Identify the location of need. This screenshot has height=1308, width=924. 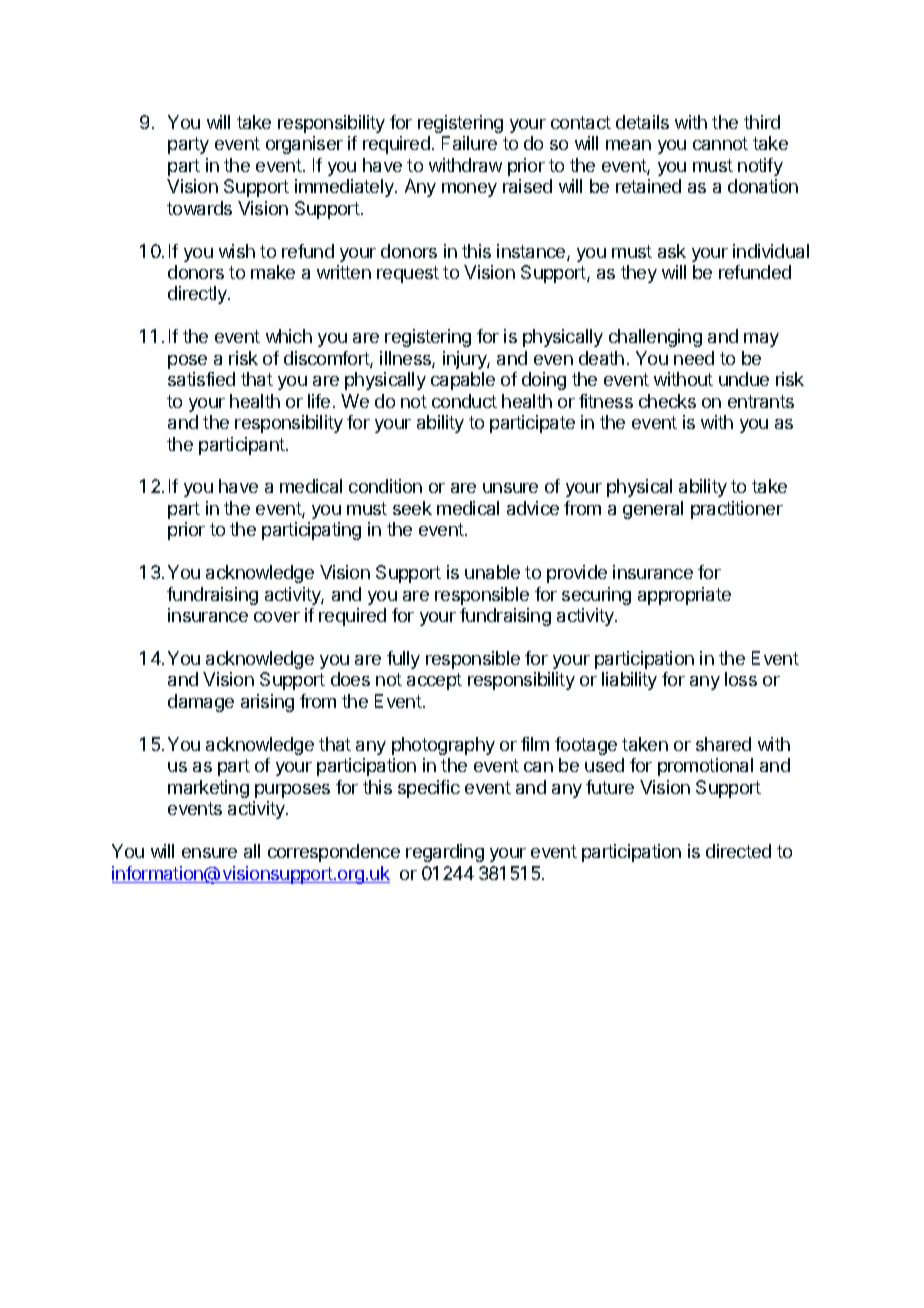
(694, 358).
